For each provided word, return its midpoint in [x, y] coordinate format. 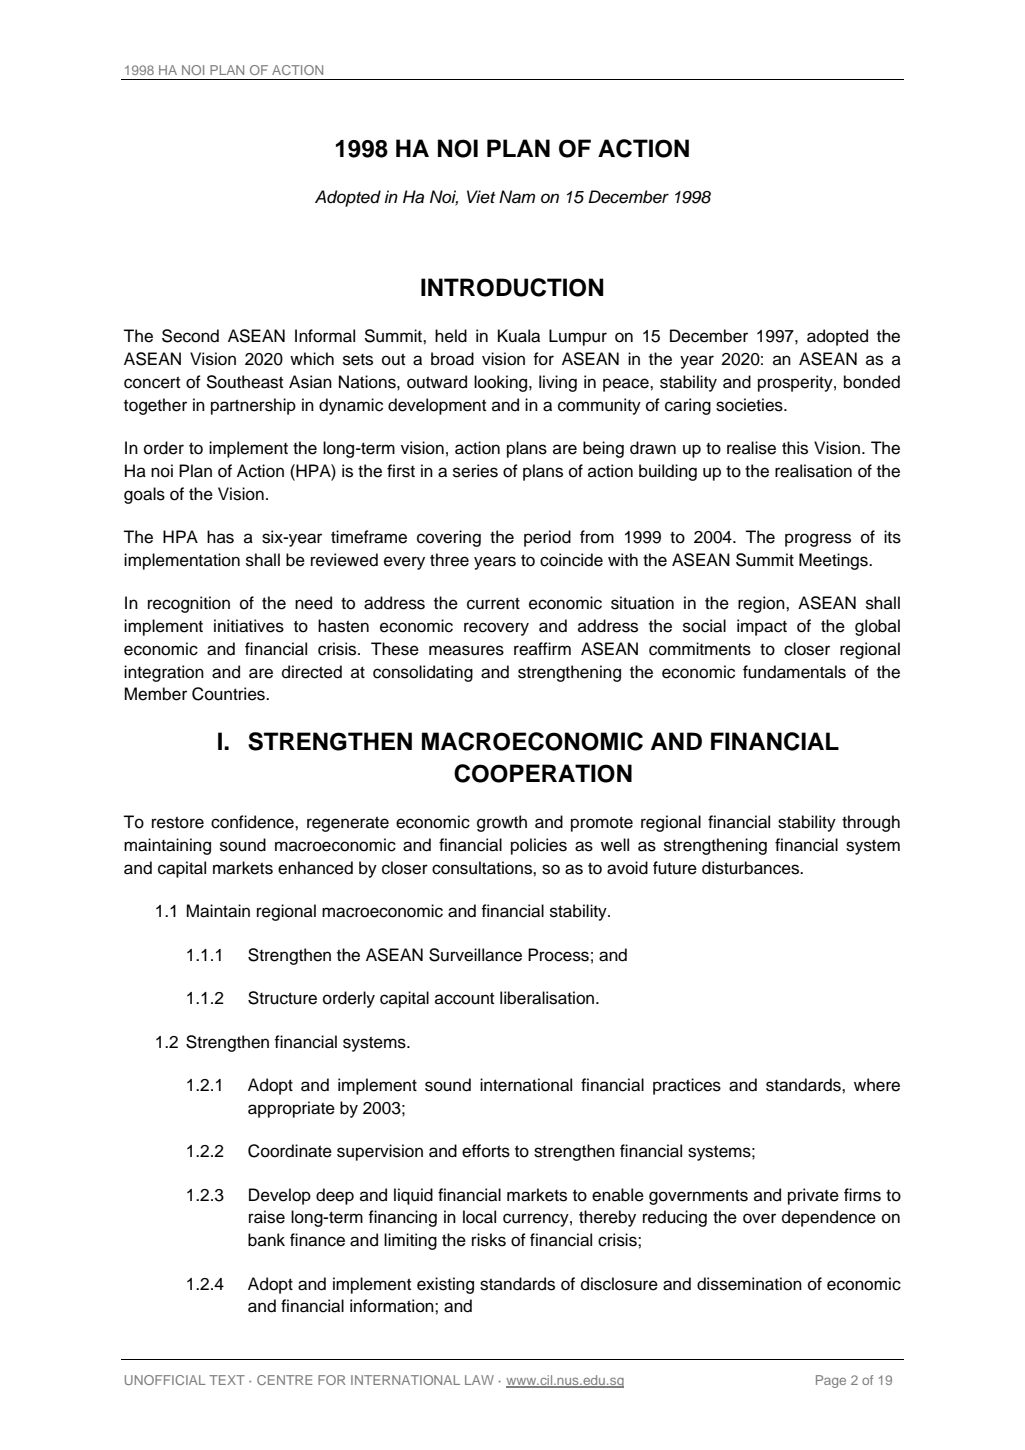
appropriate [291, 1109]
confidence [253, 822]
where [877, 1085]
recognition [189, 604]
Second [190, 336]
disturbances [751, 868]
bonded [872, 382]
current [493, 603]
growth [502, 823]
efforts [486, 1151]
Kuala [519, 336]
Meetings [834, 561]
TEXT [227, 1380]
